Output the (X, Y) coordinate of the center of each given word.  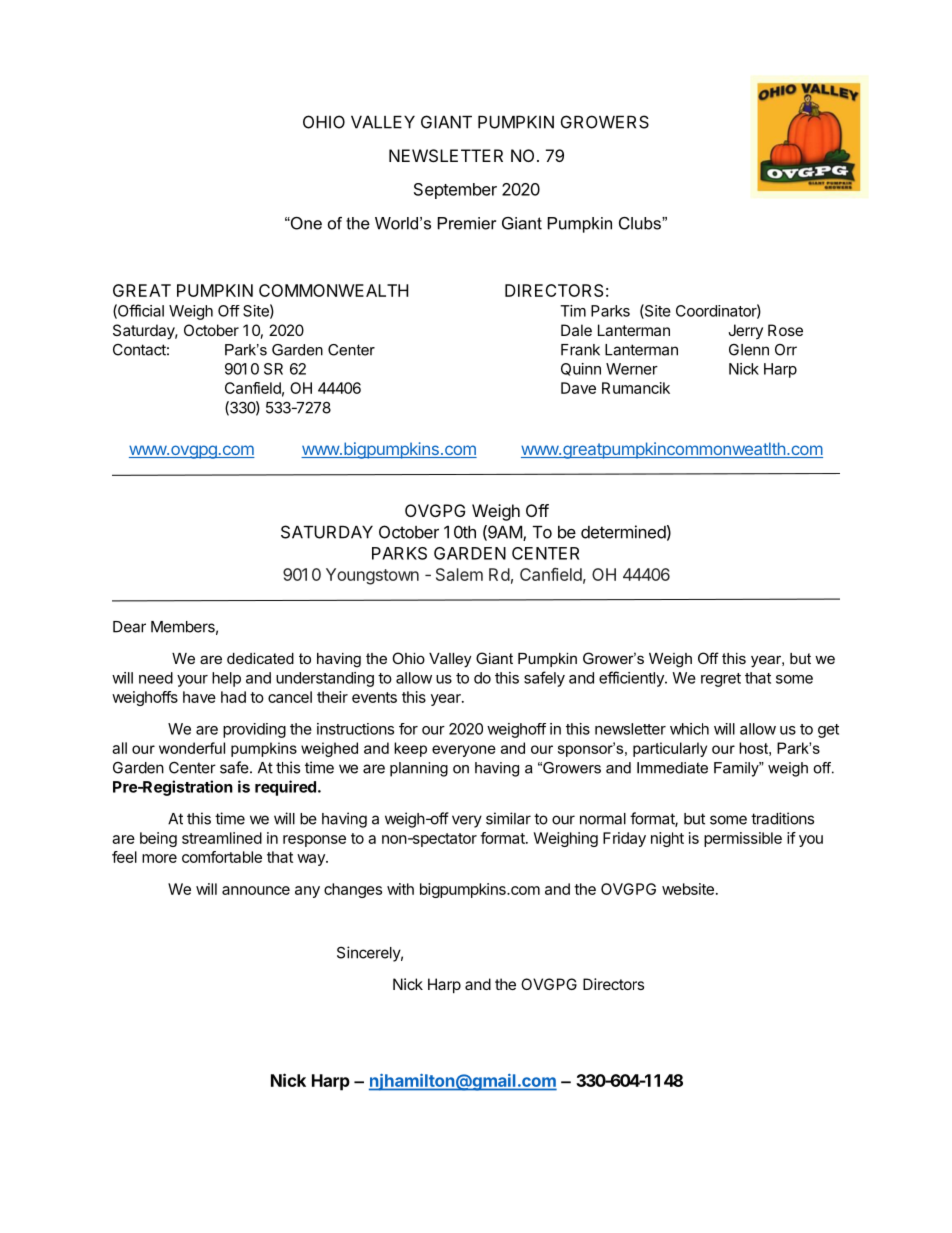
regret (721, 680)
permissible (743, 839)
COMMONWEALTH (333, 290)
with (400, 889)
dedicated (260, 658)
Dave (578, 388)
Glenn (749, 350)
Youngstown (372, 576)
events (374, 697)
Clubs (641, 223)
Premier (467, 223)
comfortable (222, 857)
